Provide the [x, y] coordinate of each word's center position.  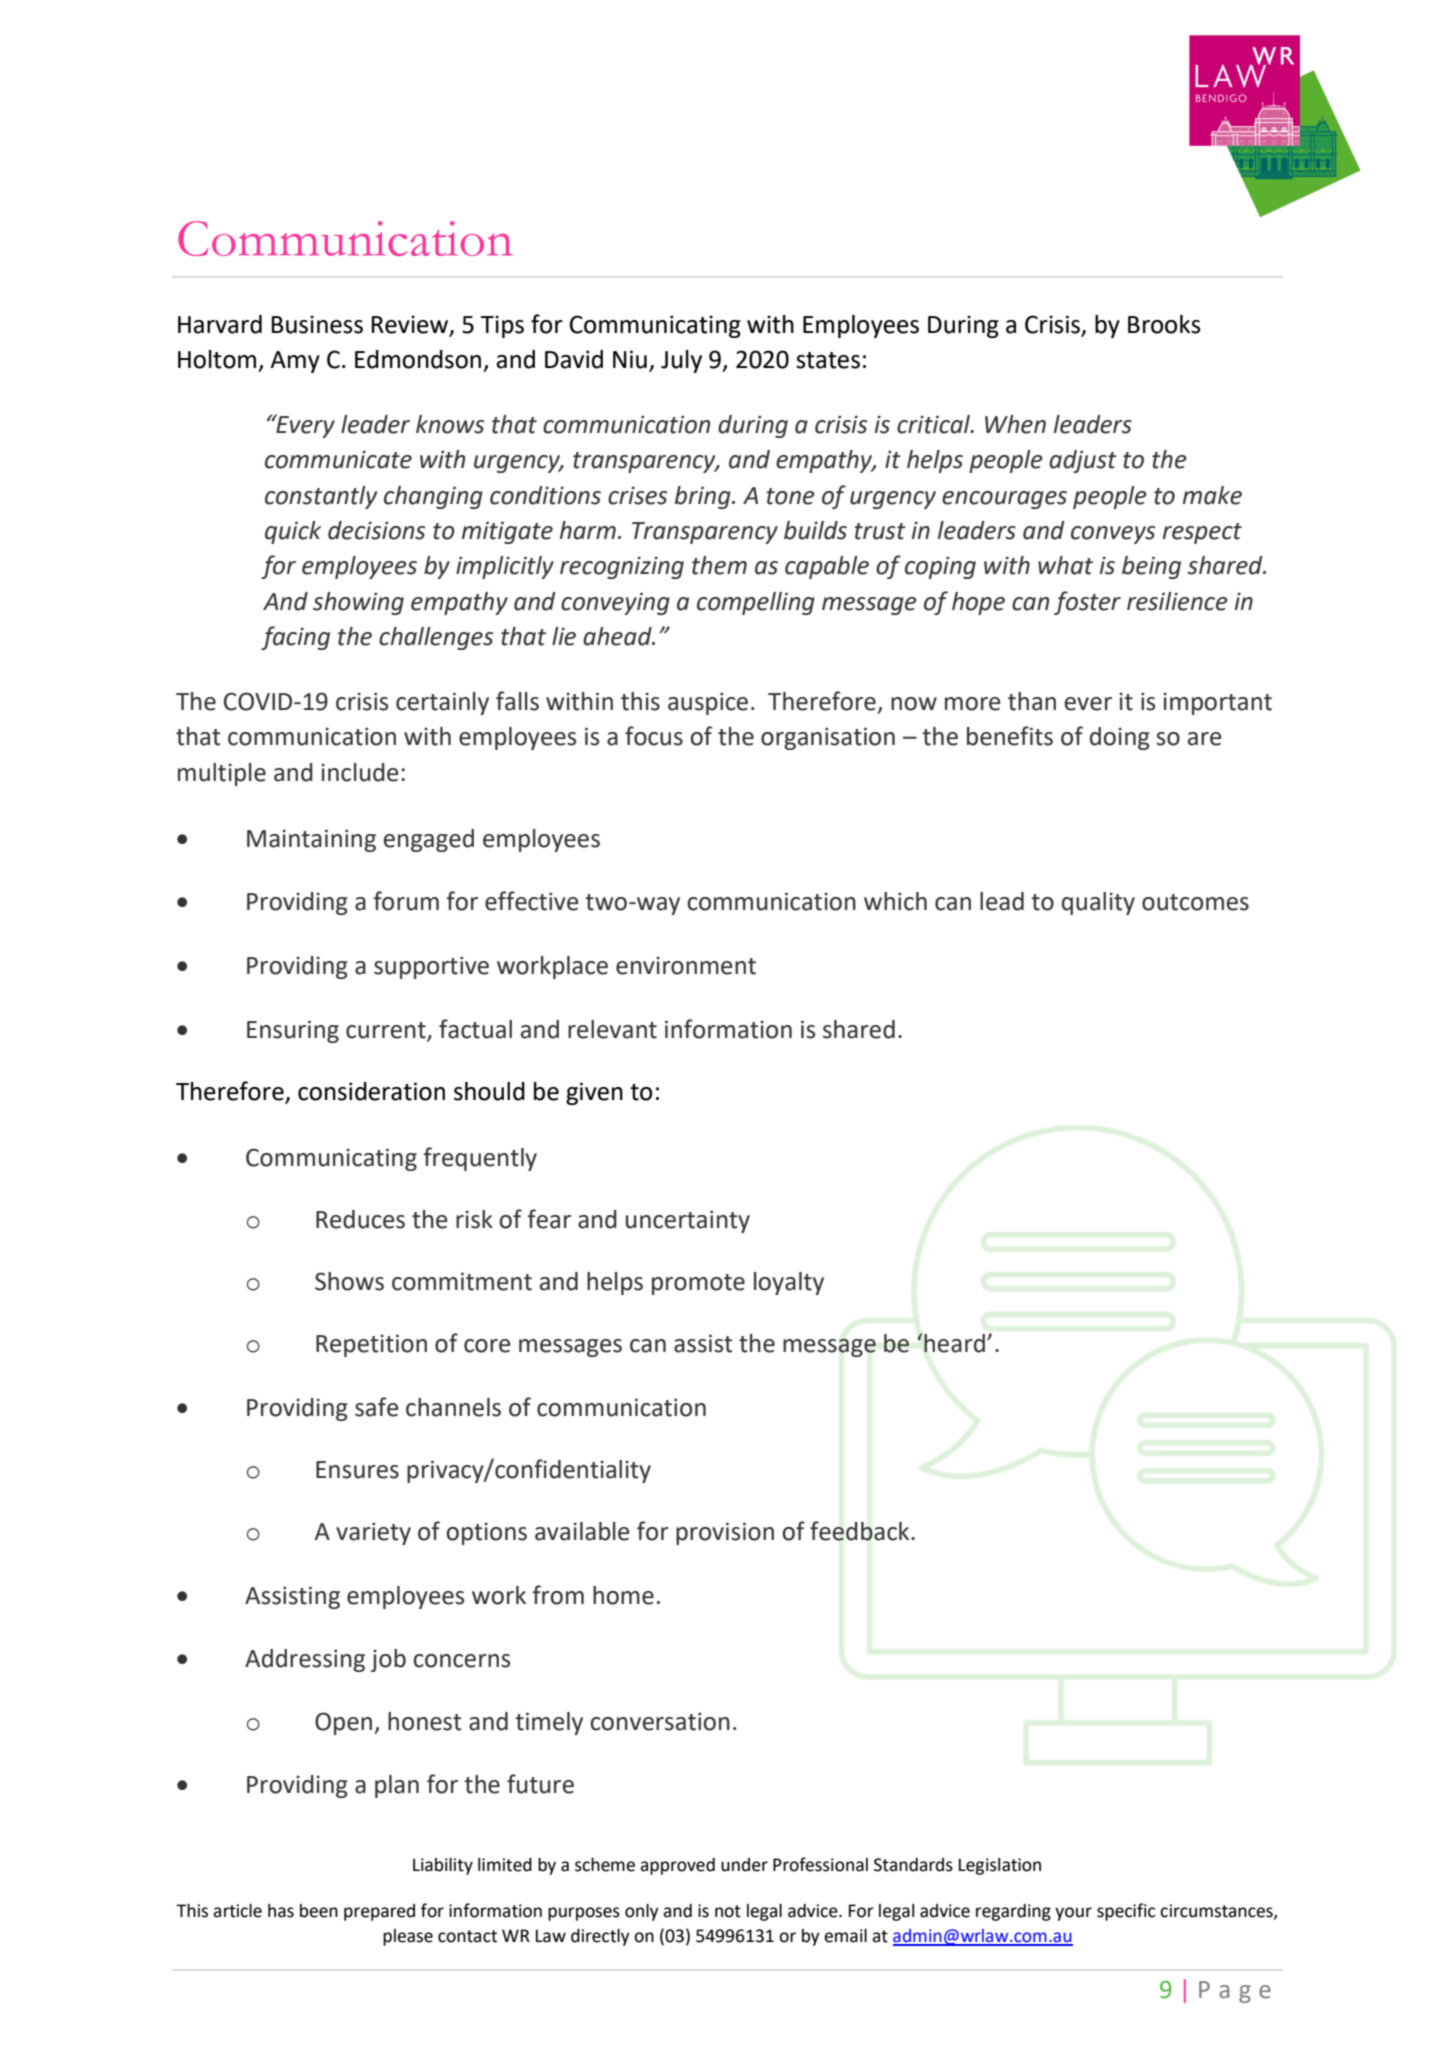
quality [1098, 903]
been [319, 1911]
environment [686, 965]
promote [698, 1284]
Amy [295, 362]
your [1073, 1914]
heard [954, 1343]
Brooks [1164, 324]
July [681, 361]
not [728, 1911]
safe [376, 1407]
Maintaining [311, 840]
